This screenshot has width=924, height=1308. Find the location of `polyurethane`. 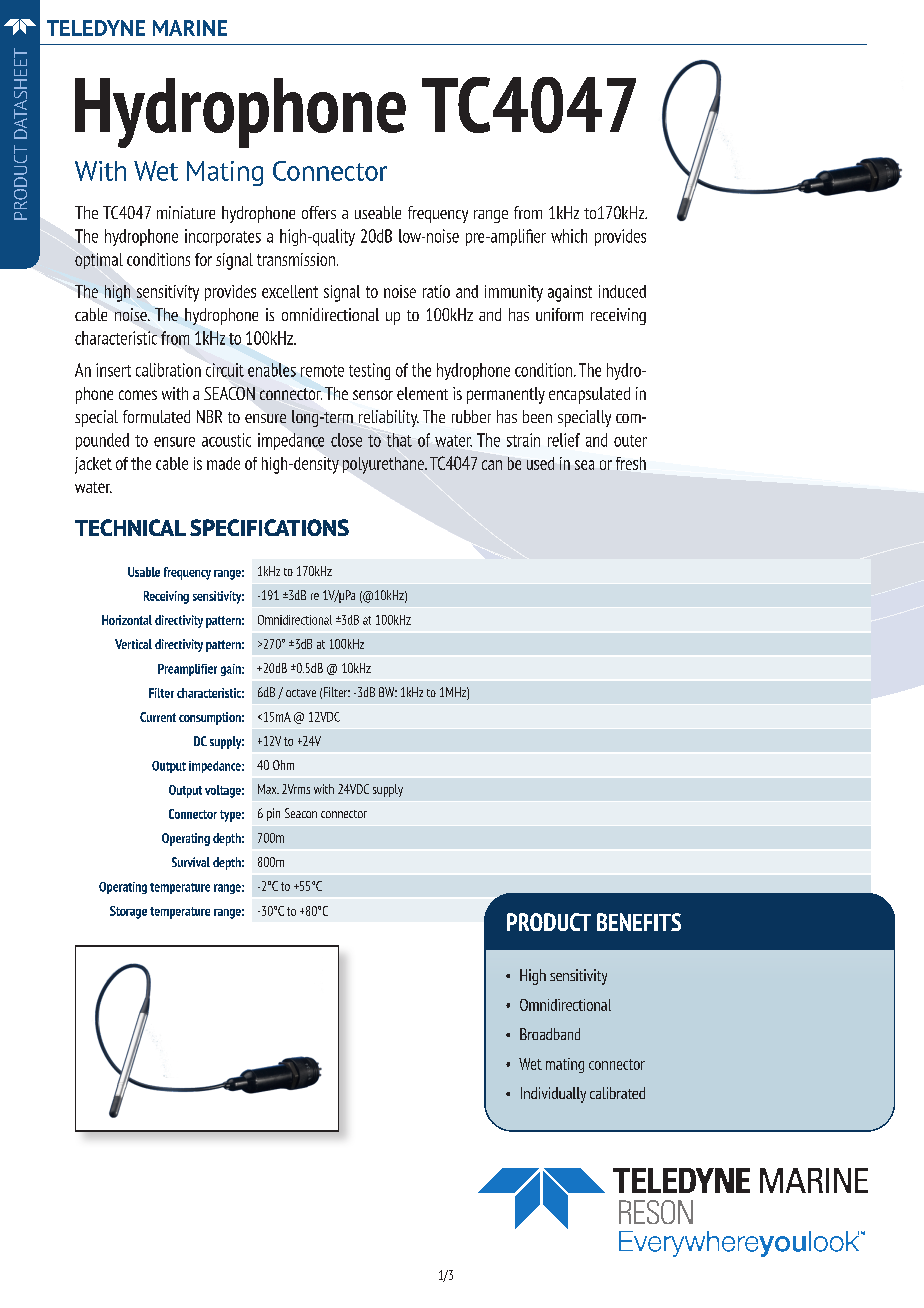

polyurethane is located at coordinates (384, 465).
